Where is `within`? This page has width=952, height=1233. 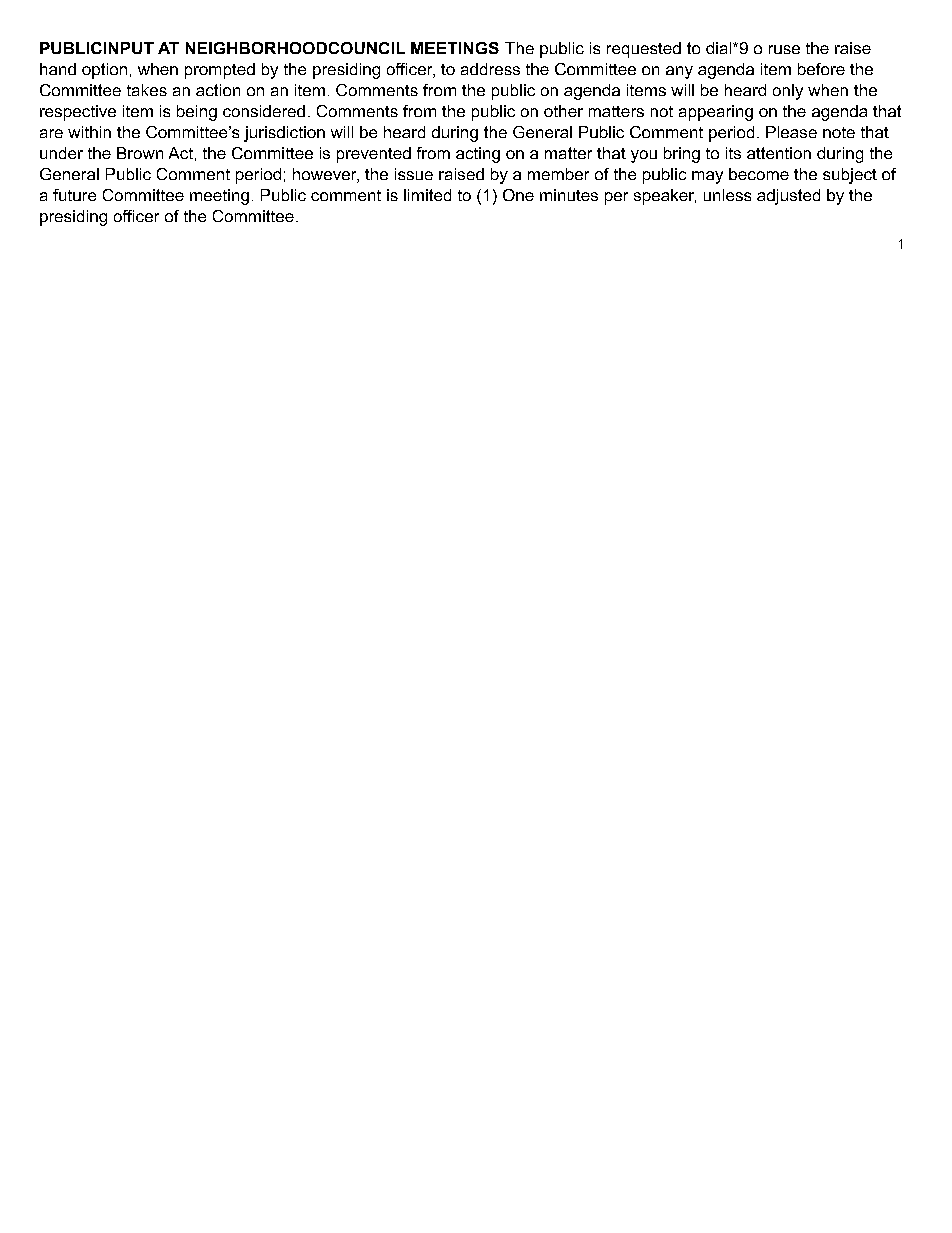
within is located at coordinates (89, 132).
